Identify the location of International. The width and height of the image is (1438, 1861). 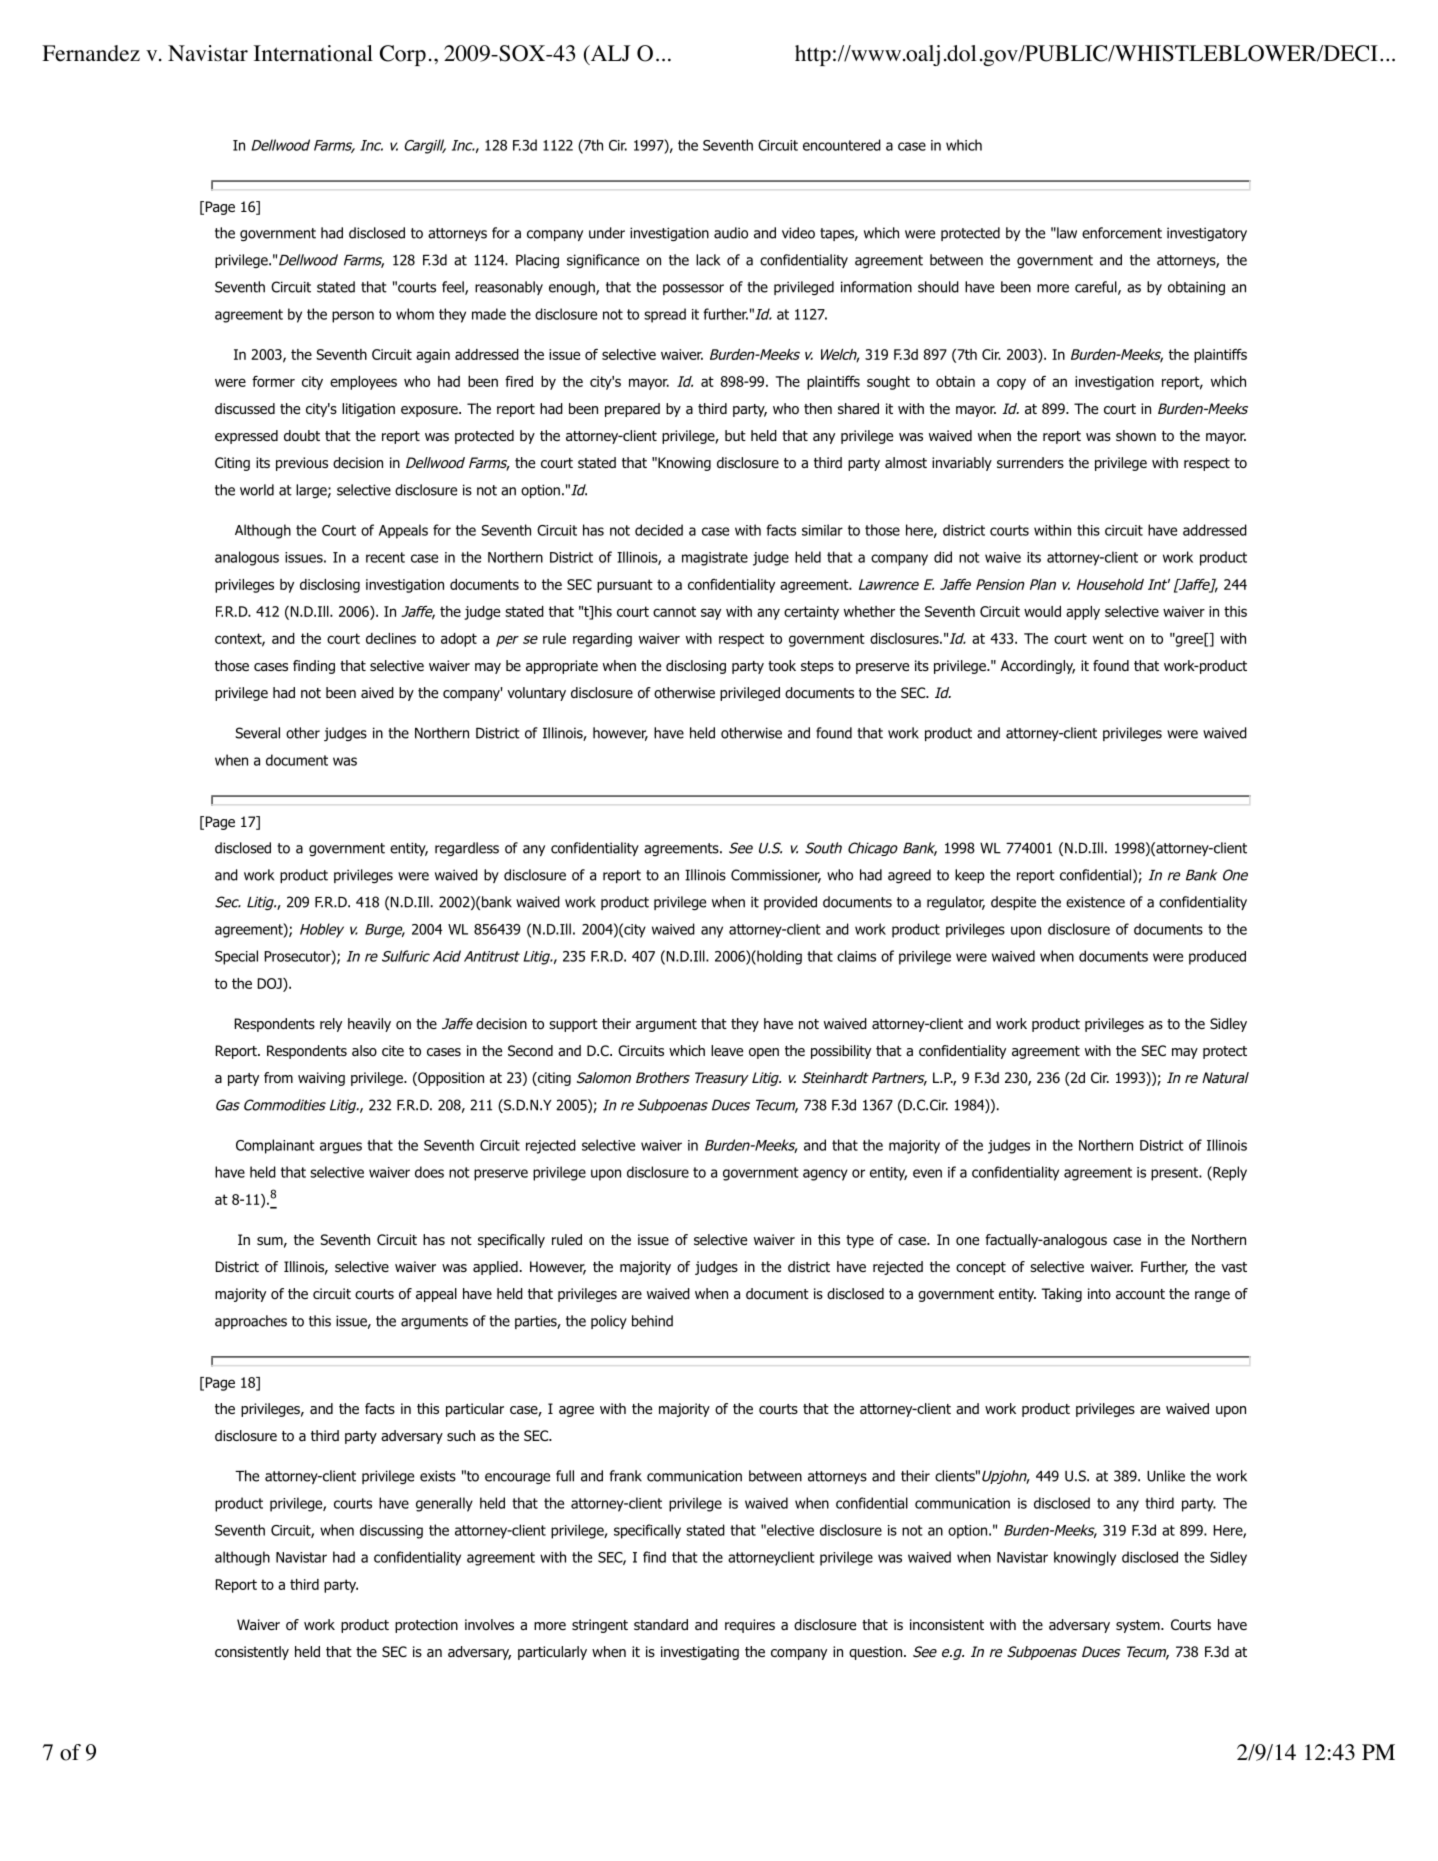
(313, 53).
